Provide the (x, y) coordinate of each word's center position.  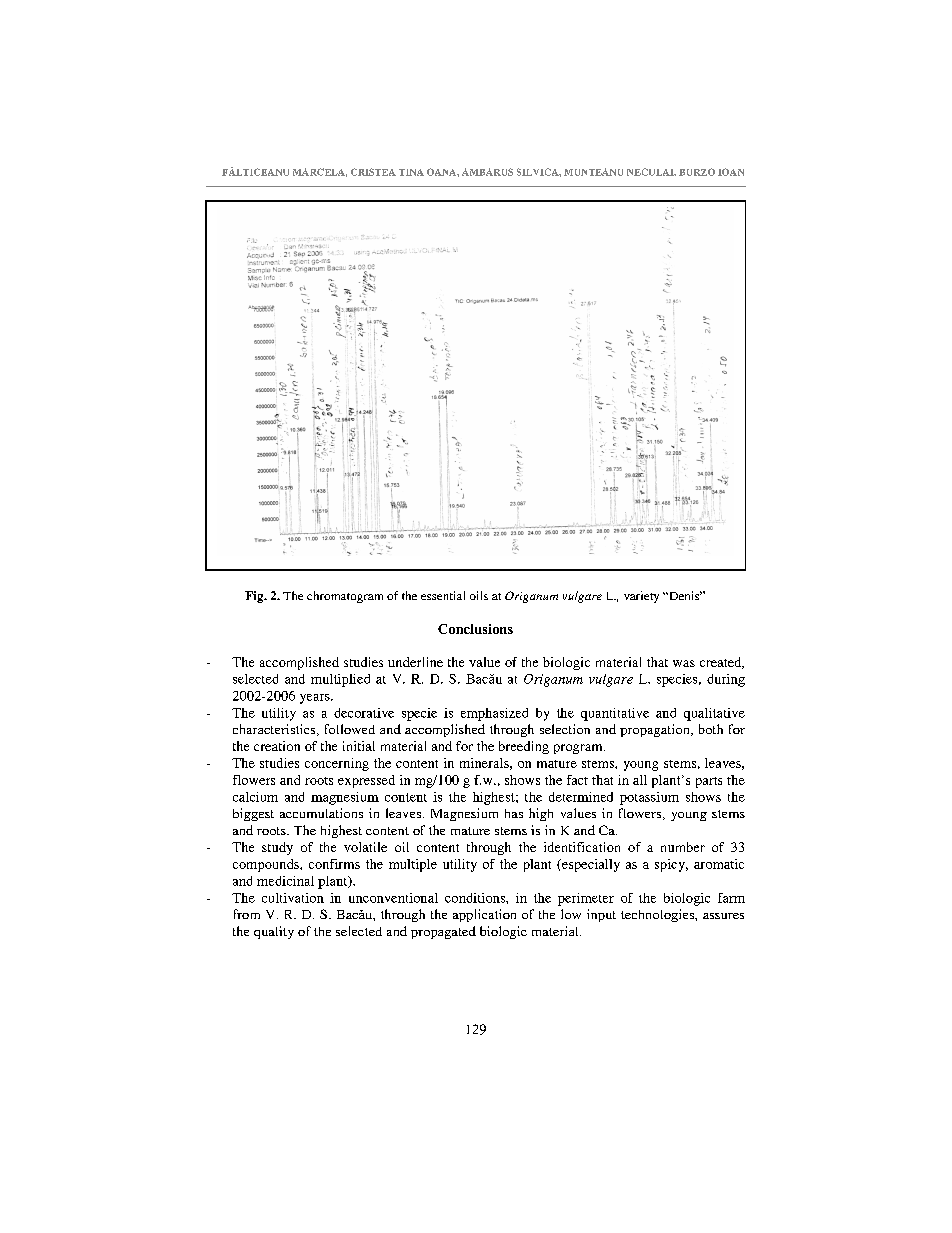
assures (723, 916)
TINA (411, 172)
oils (479, 595)
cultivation (293, 898)
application (484, 915)
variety (641, 597)
